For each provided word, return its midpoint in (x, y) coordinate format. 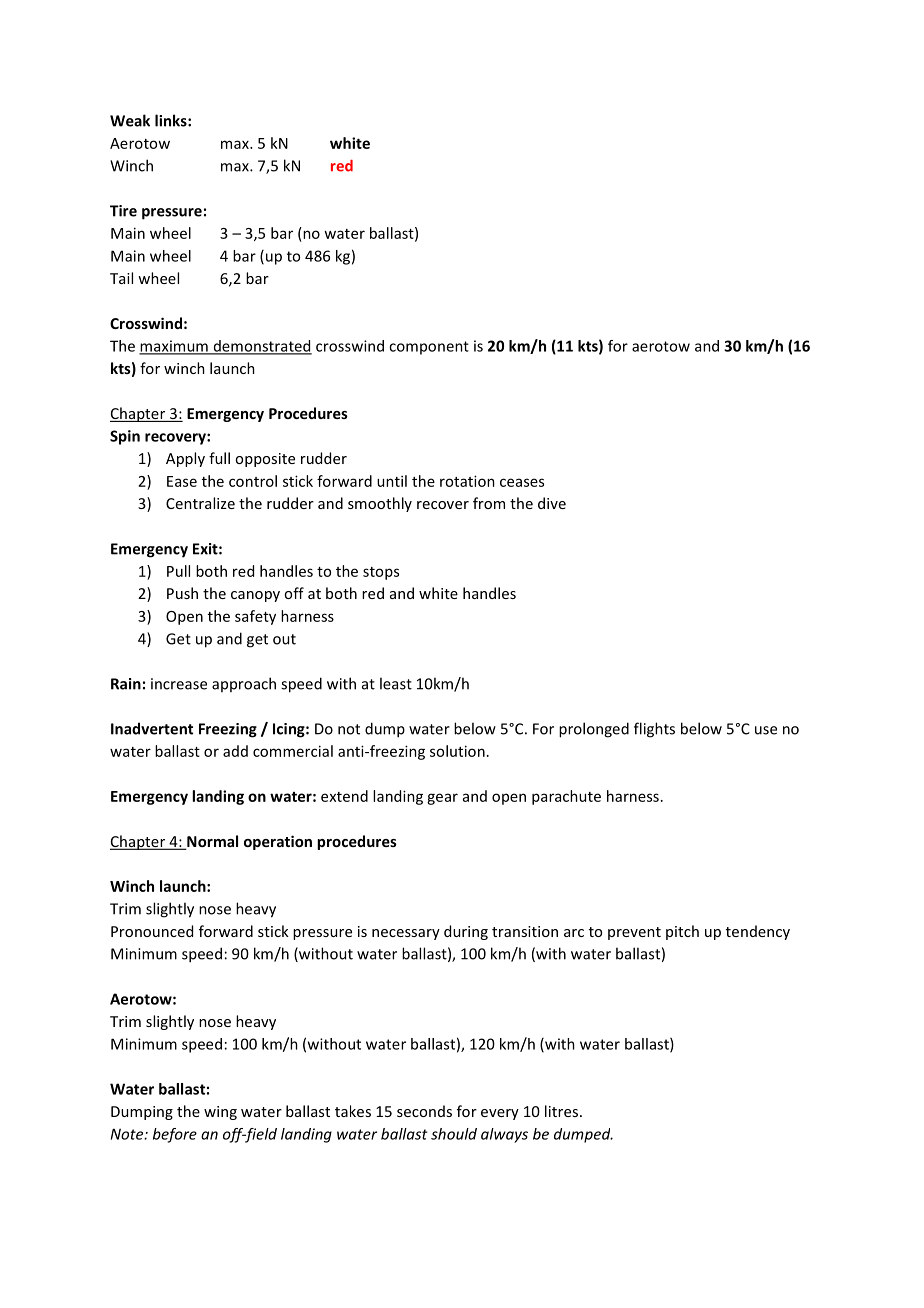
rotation (467, 481)
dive (552, 503)
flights (654, 730)
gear (442, 799)
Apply (185, 459)
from (489, 503)
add (235, 751)
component (429, 348)
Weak (130, 120)
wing (220, 1113)
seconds (424, 1111)
